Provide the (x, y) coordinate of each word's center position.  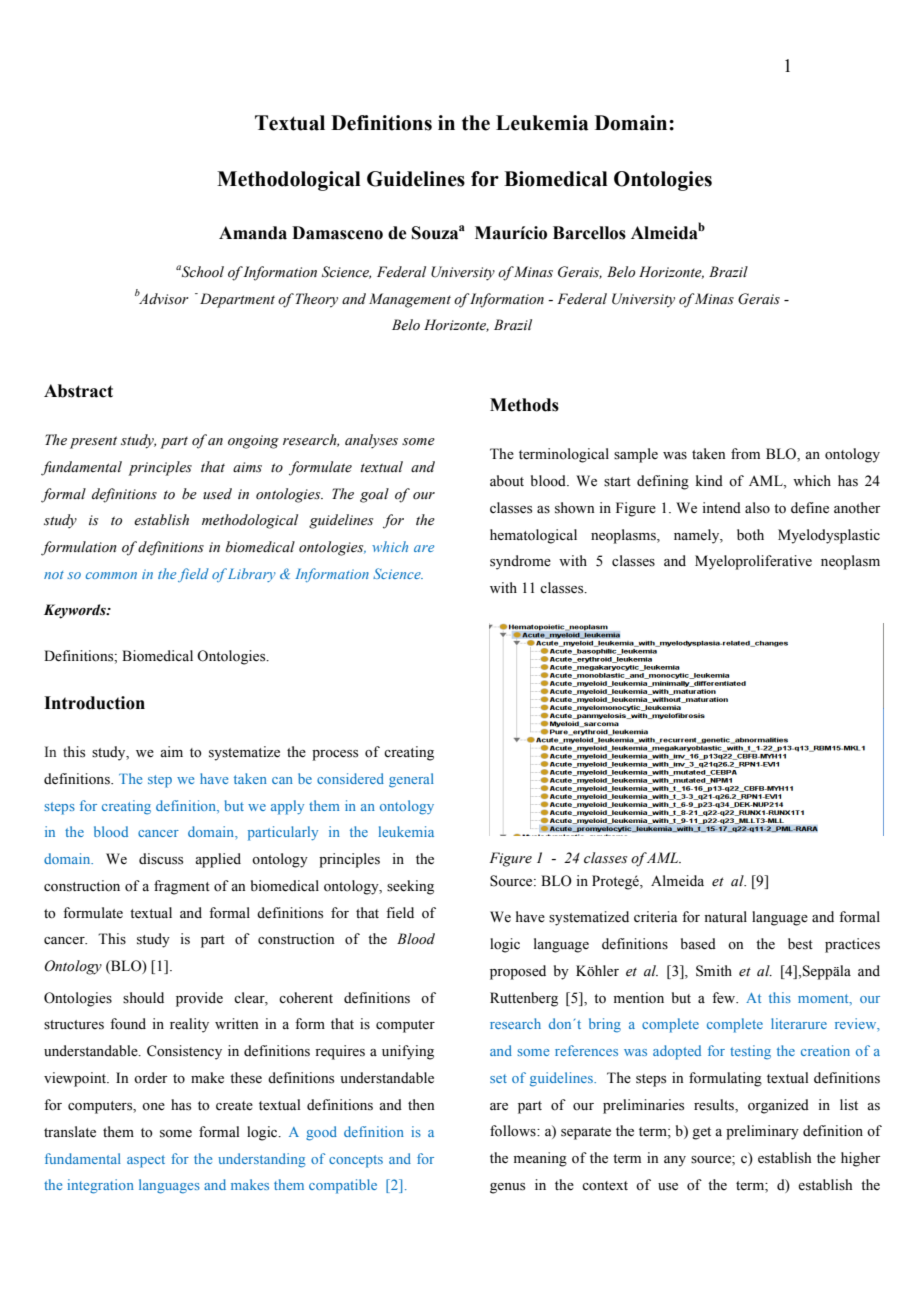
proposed (518, 972)
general (411, 780)
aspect (146, 1161)
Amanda (253, 233)
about (507, 480)
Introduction (94, 703)
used (217, 494)
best (800, 944)
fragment (182, 887)
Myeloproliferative (753, 562)
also (757, 508)
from (745, 454)
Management (410, 300)
